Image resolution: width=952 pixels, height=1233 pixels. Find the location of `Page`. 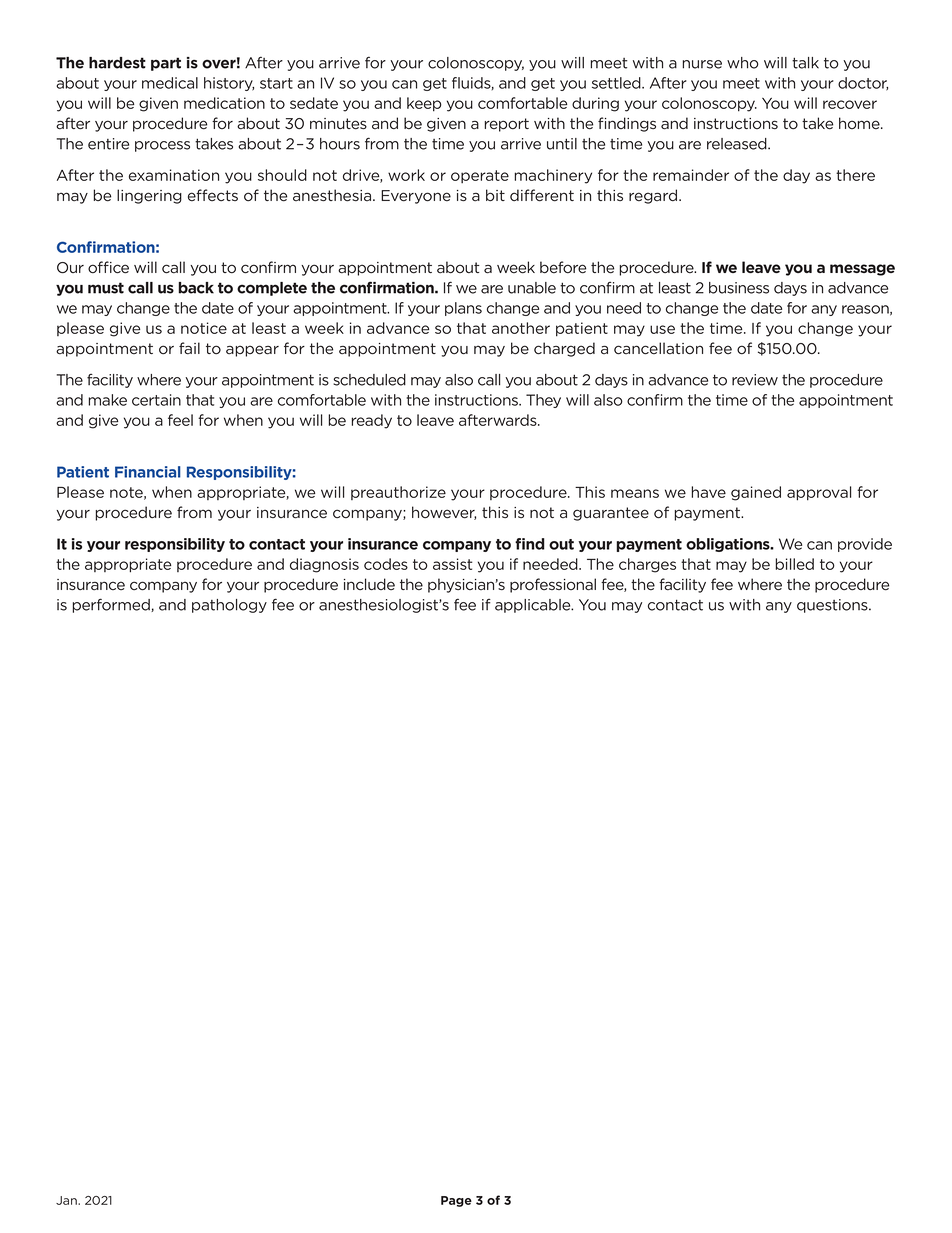

Page is located at coordinates (456, 1201).
